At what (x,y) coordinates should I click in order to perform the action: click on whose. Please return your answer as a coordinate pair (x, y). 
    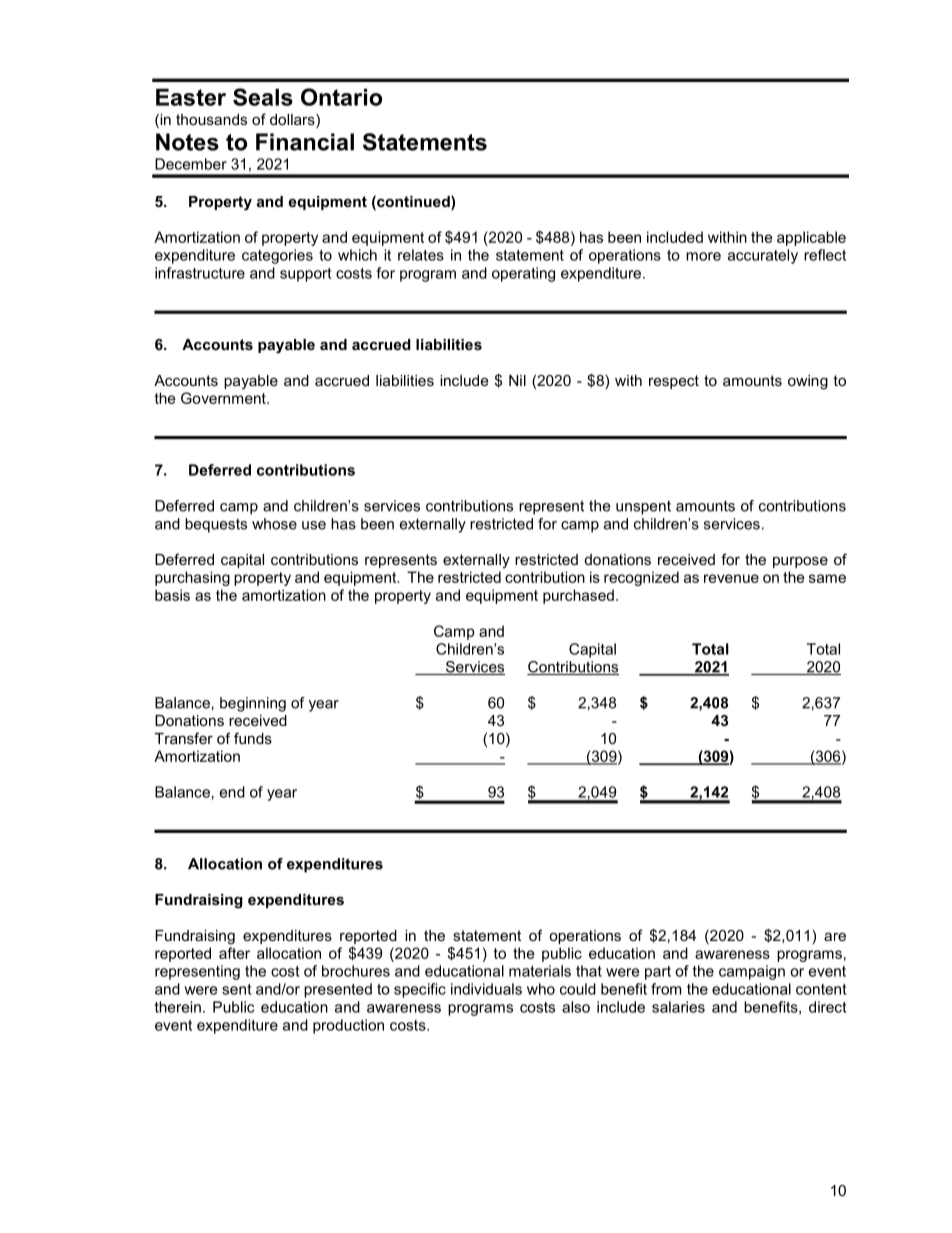
    Looking at the image, I should click on (274, 524).
